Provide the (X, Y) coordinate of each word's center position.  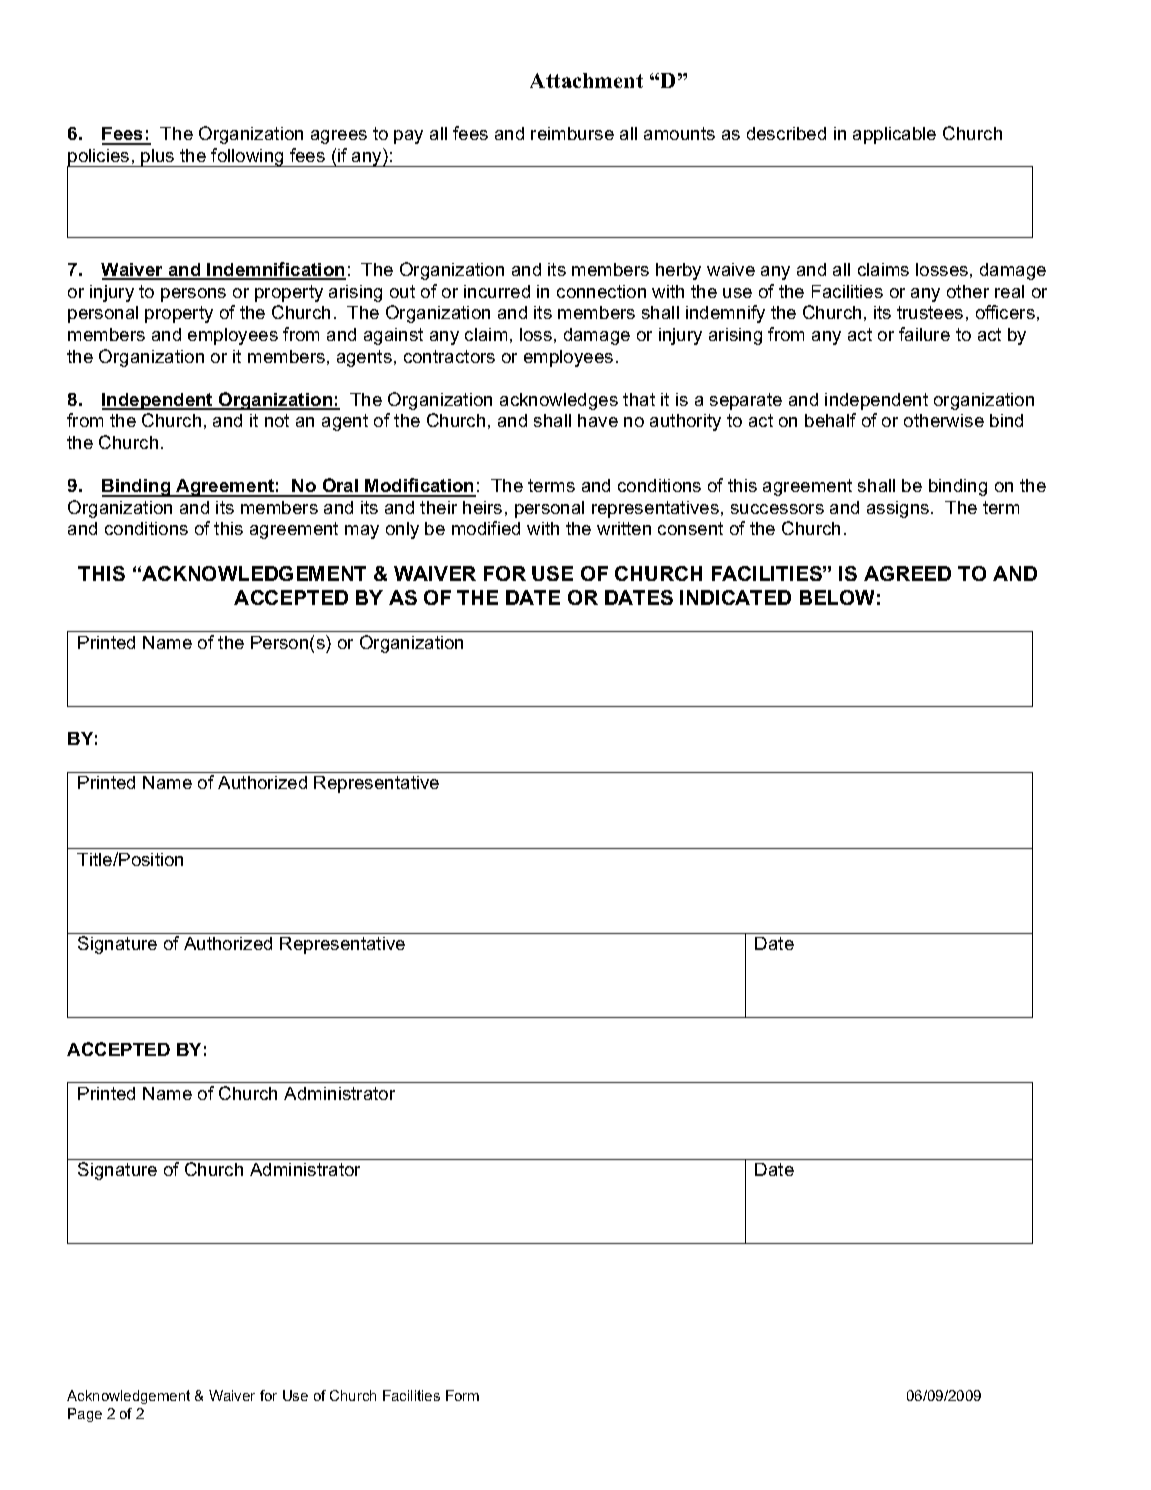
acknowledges (559, 401)
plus (158, 158)
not (277, 420)
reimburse (572, 133)
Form (462, 1395)
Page (85, 1415)
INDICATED (735, 597)
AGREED (907, 573)
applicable (894, 135)
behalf (830, 420)
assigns (899, 509)
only (402, 530)
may (362, 532)
